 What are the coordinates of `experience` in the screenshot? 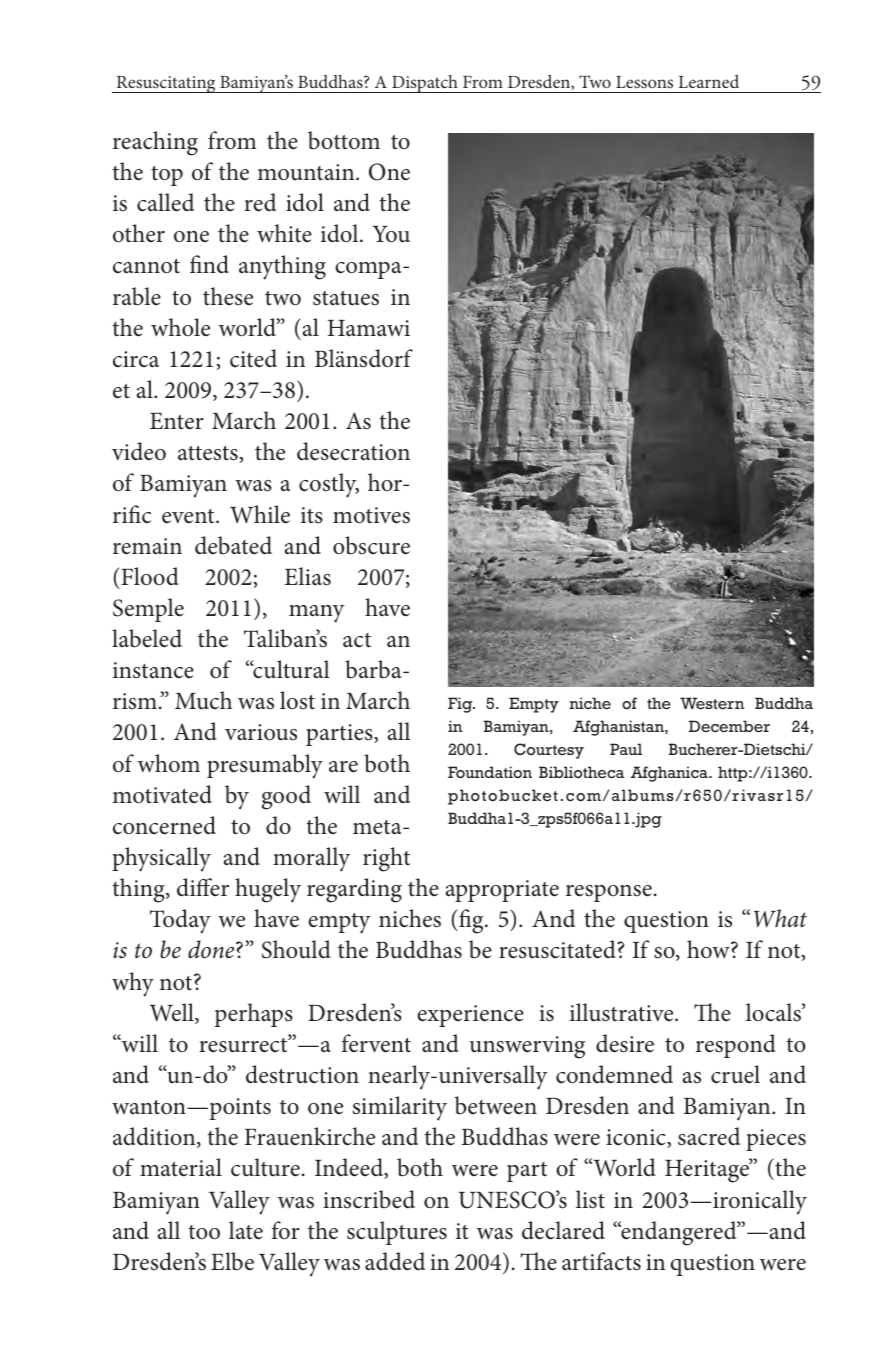 It's located at (470, 1016).
